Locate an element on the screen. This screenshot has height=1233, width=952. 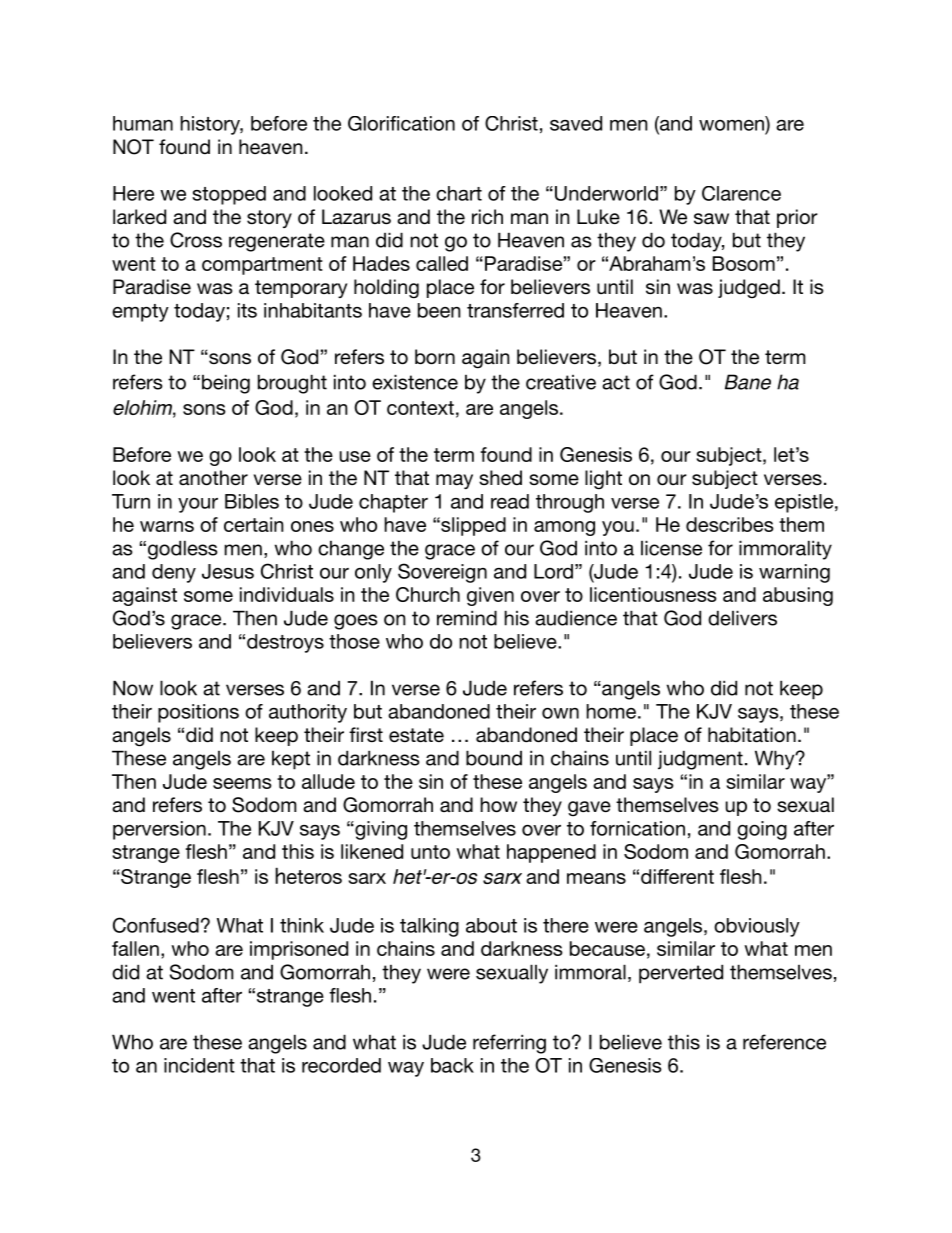
Jesus is located at coordinates (228, 571).
